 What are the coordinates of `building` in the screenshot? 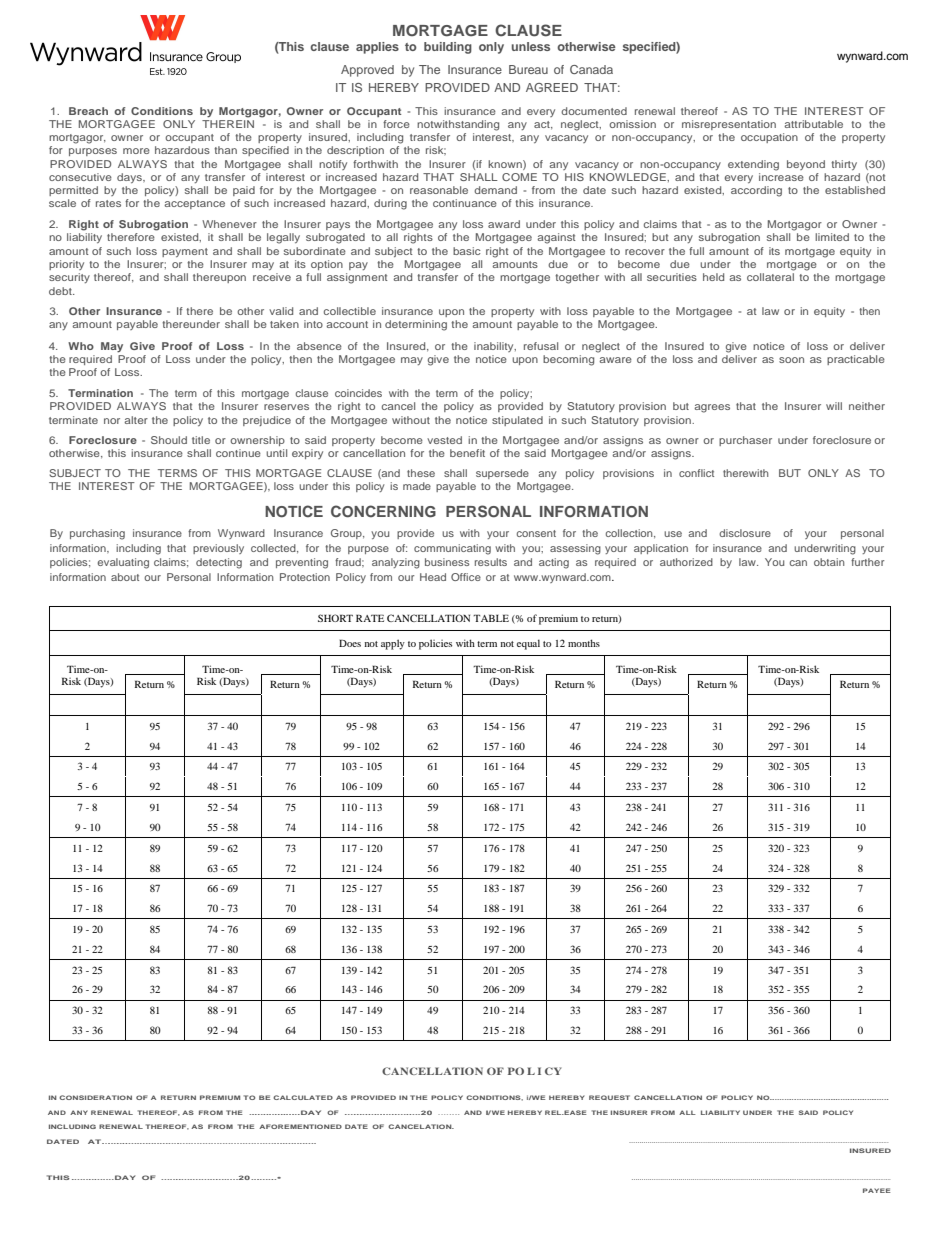 It's located at (448, 48).
